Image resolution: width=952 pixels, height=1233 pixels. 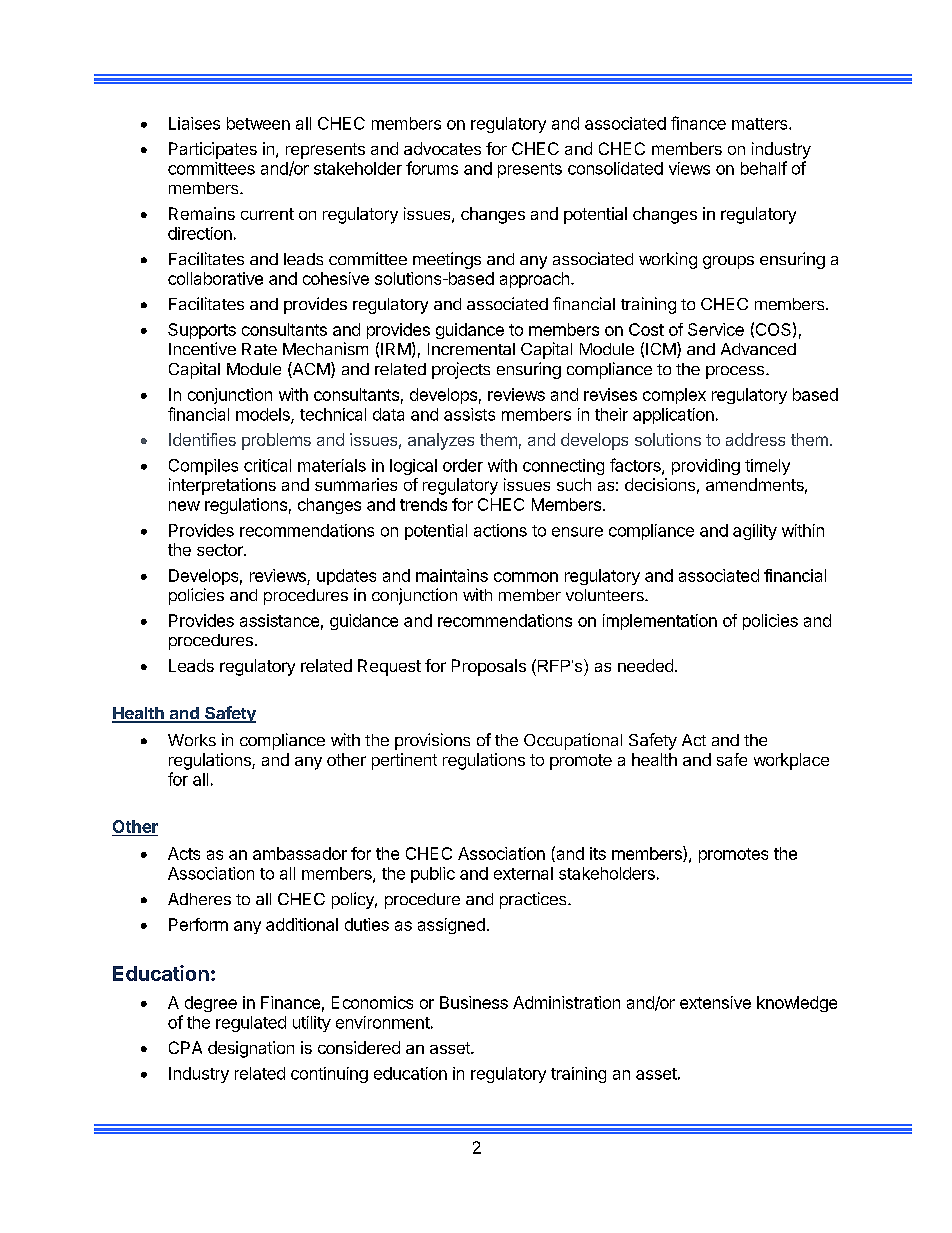 I want to click on Business, so click(x=474, y=1002).
